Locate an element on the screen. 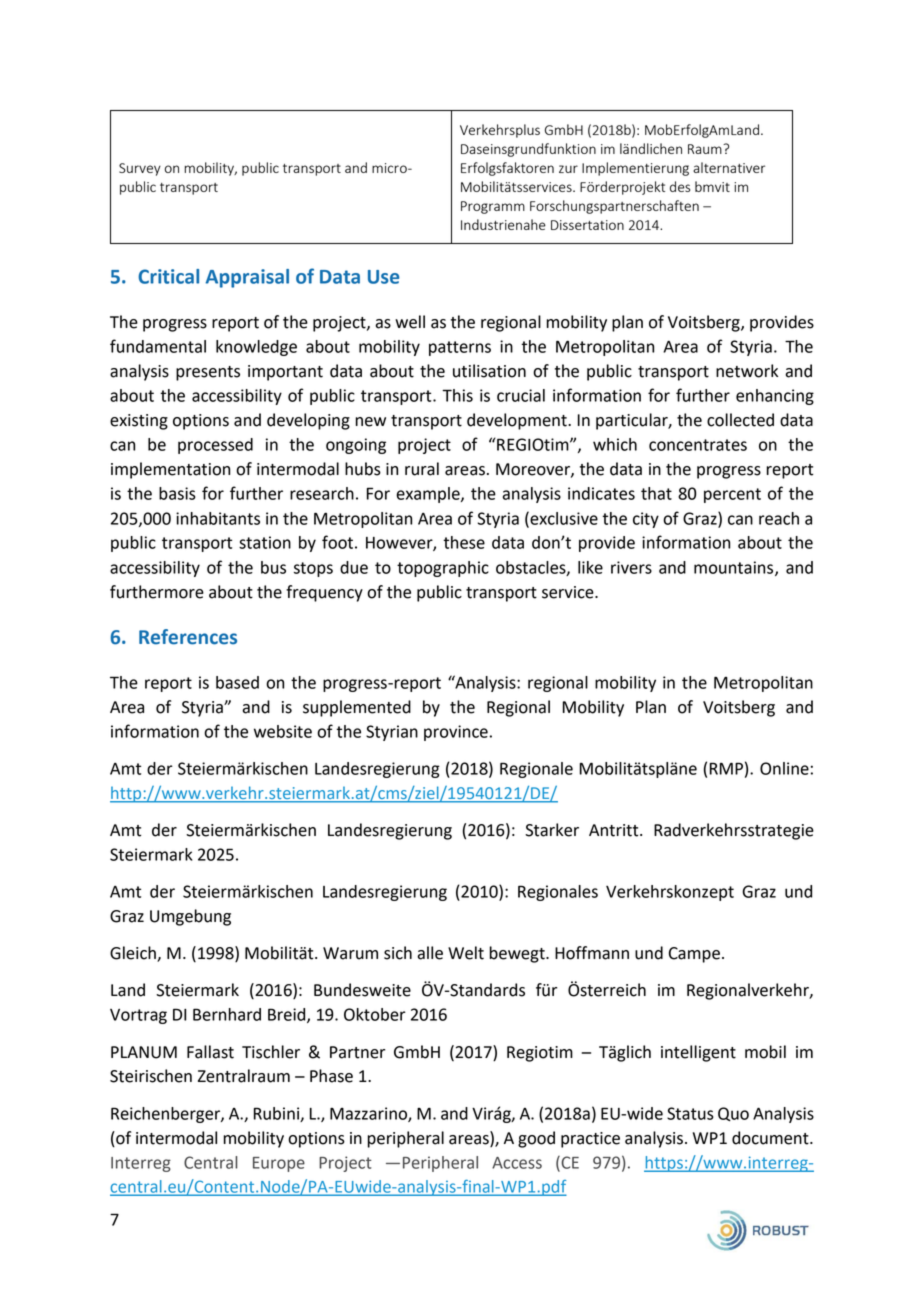 The height and width of the screenshot is (1308, 924). Survey is located at coordinates (140, 169).
